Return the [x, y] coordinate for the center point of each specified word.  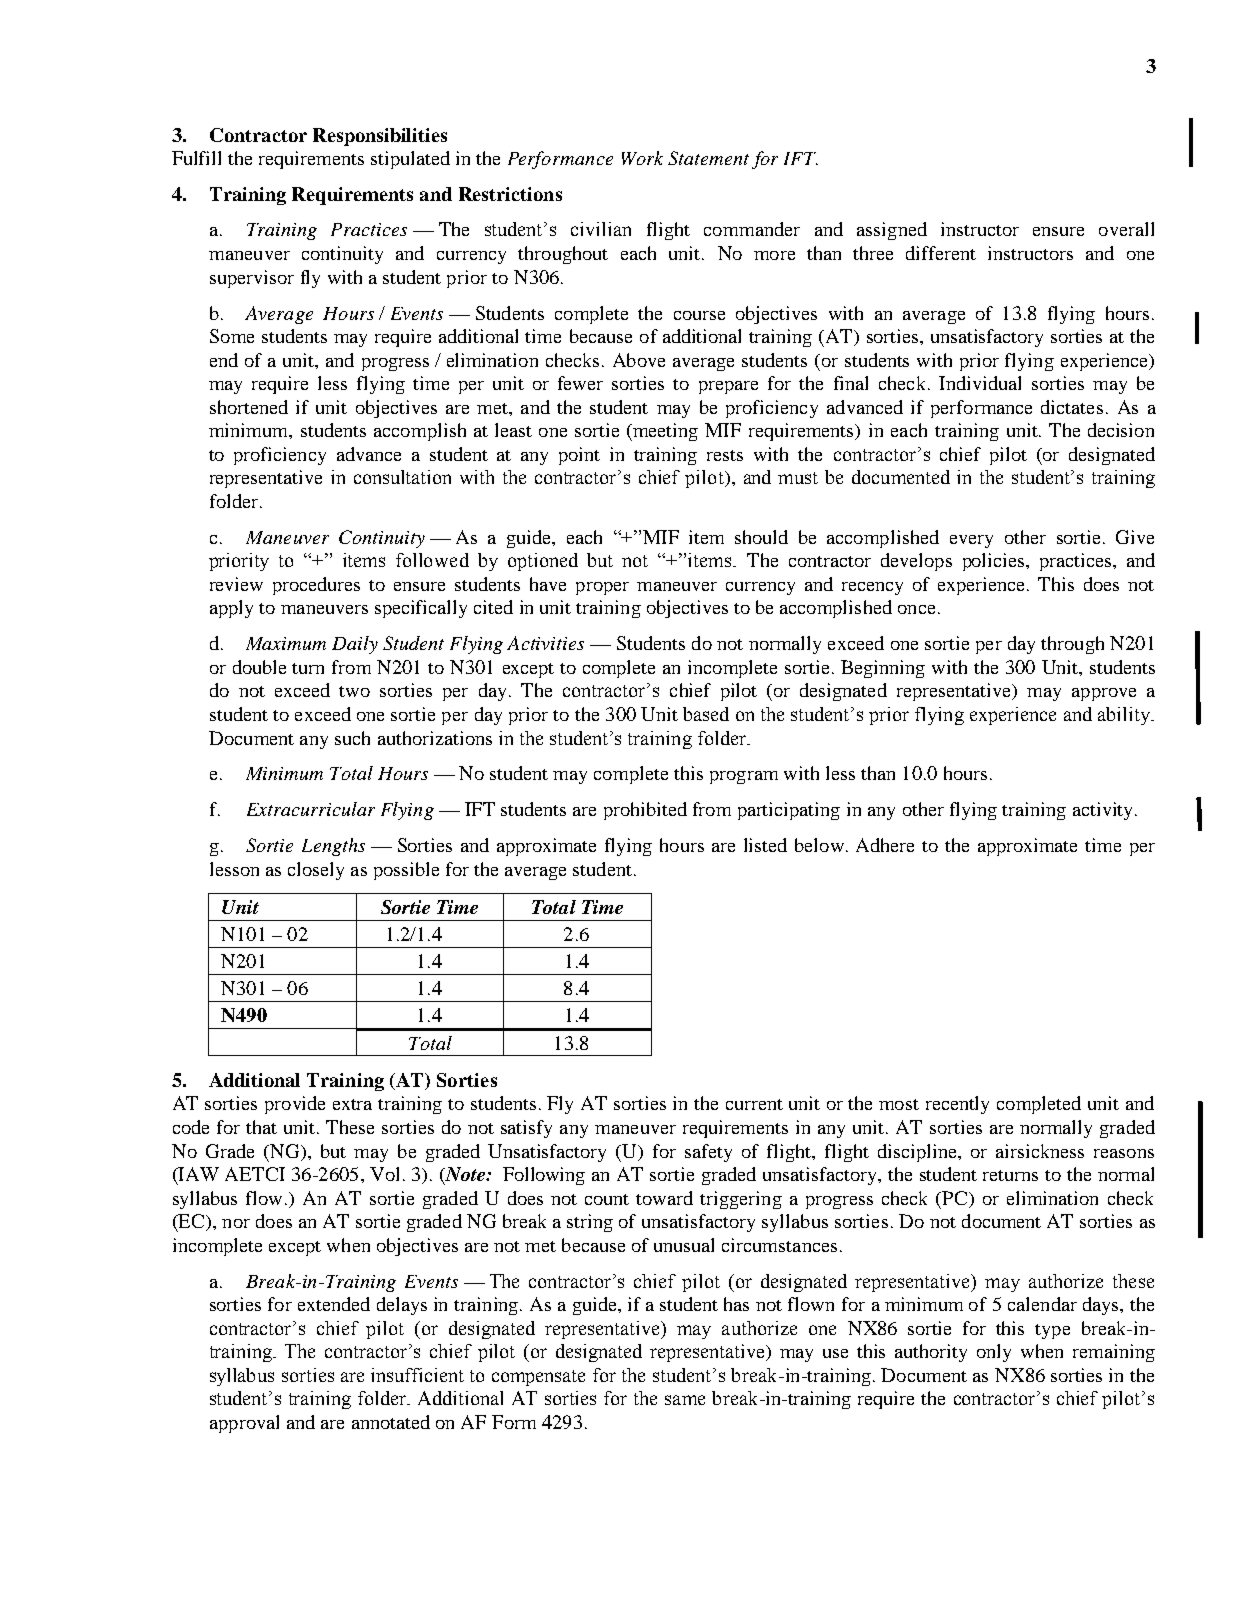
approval [244, 1424]
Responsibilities [380, 137]
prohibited [645, 811]
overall [1126, 229]
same [685, 1400]
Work [642, 158]
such [352, 738]
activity [1102, 811]
